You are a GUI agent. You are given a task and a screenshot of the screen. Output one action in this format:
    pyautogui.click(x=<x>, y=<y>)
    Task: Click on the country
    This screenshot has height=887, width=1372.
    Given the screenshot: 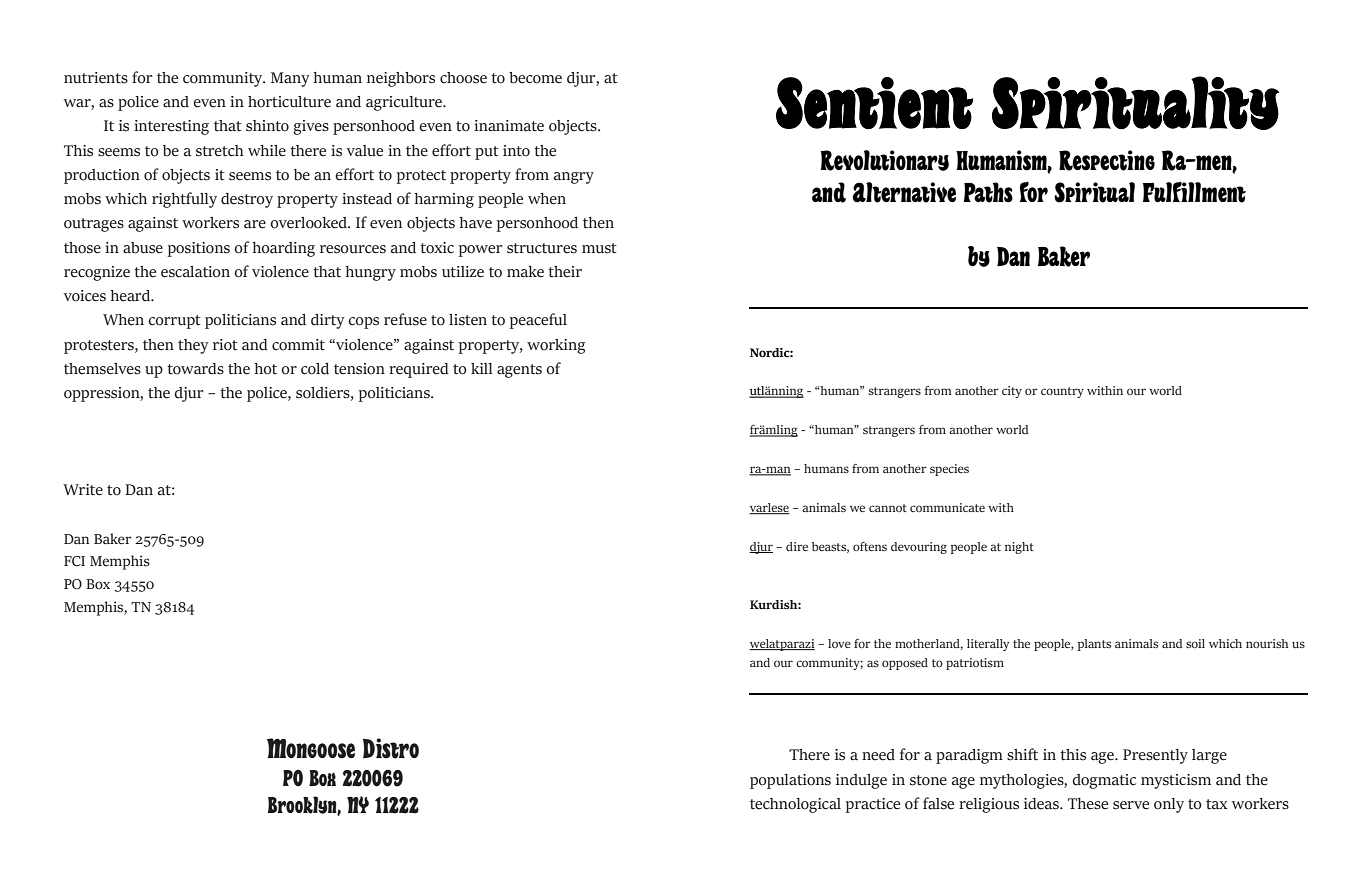 What is the action you would take?
    pyautogui.click(x=1062, y=392)
